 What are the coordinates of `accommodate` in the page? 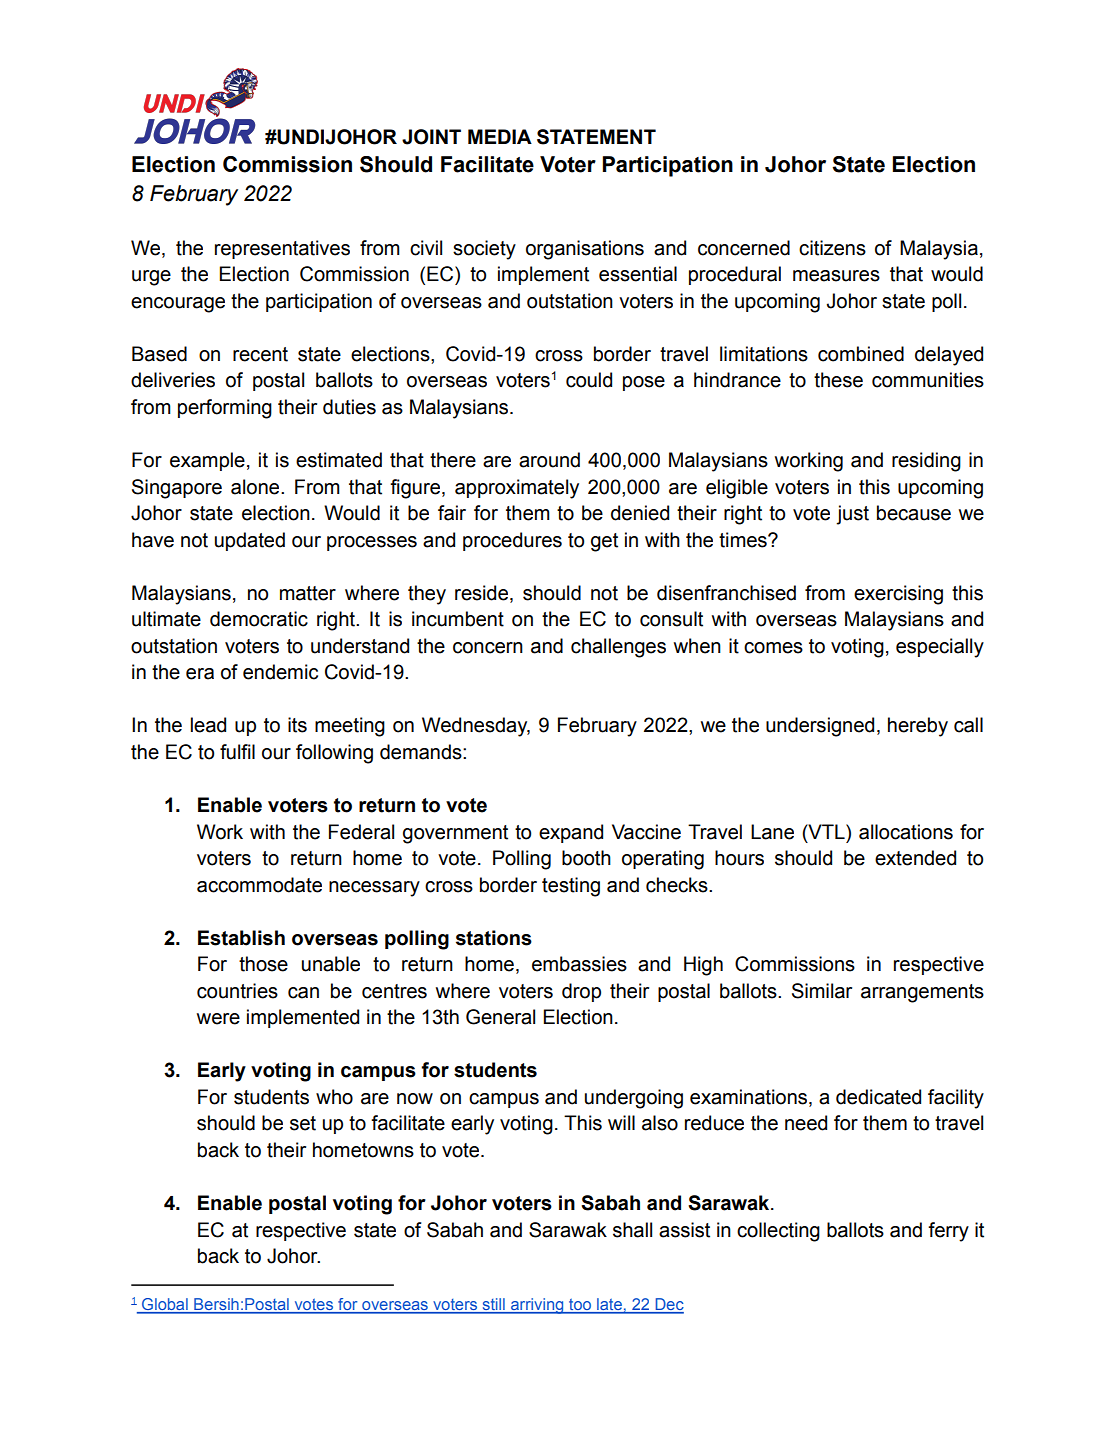 It's located at (259, 885).
